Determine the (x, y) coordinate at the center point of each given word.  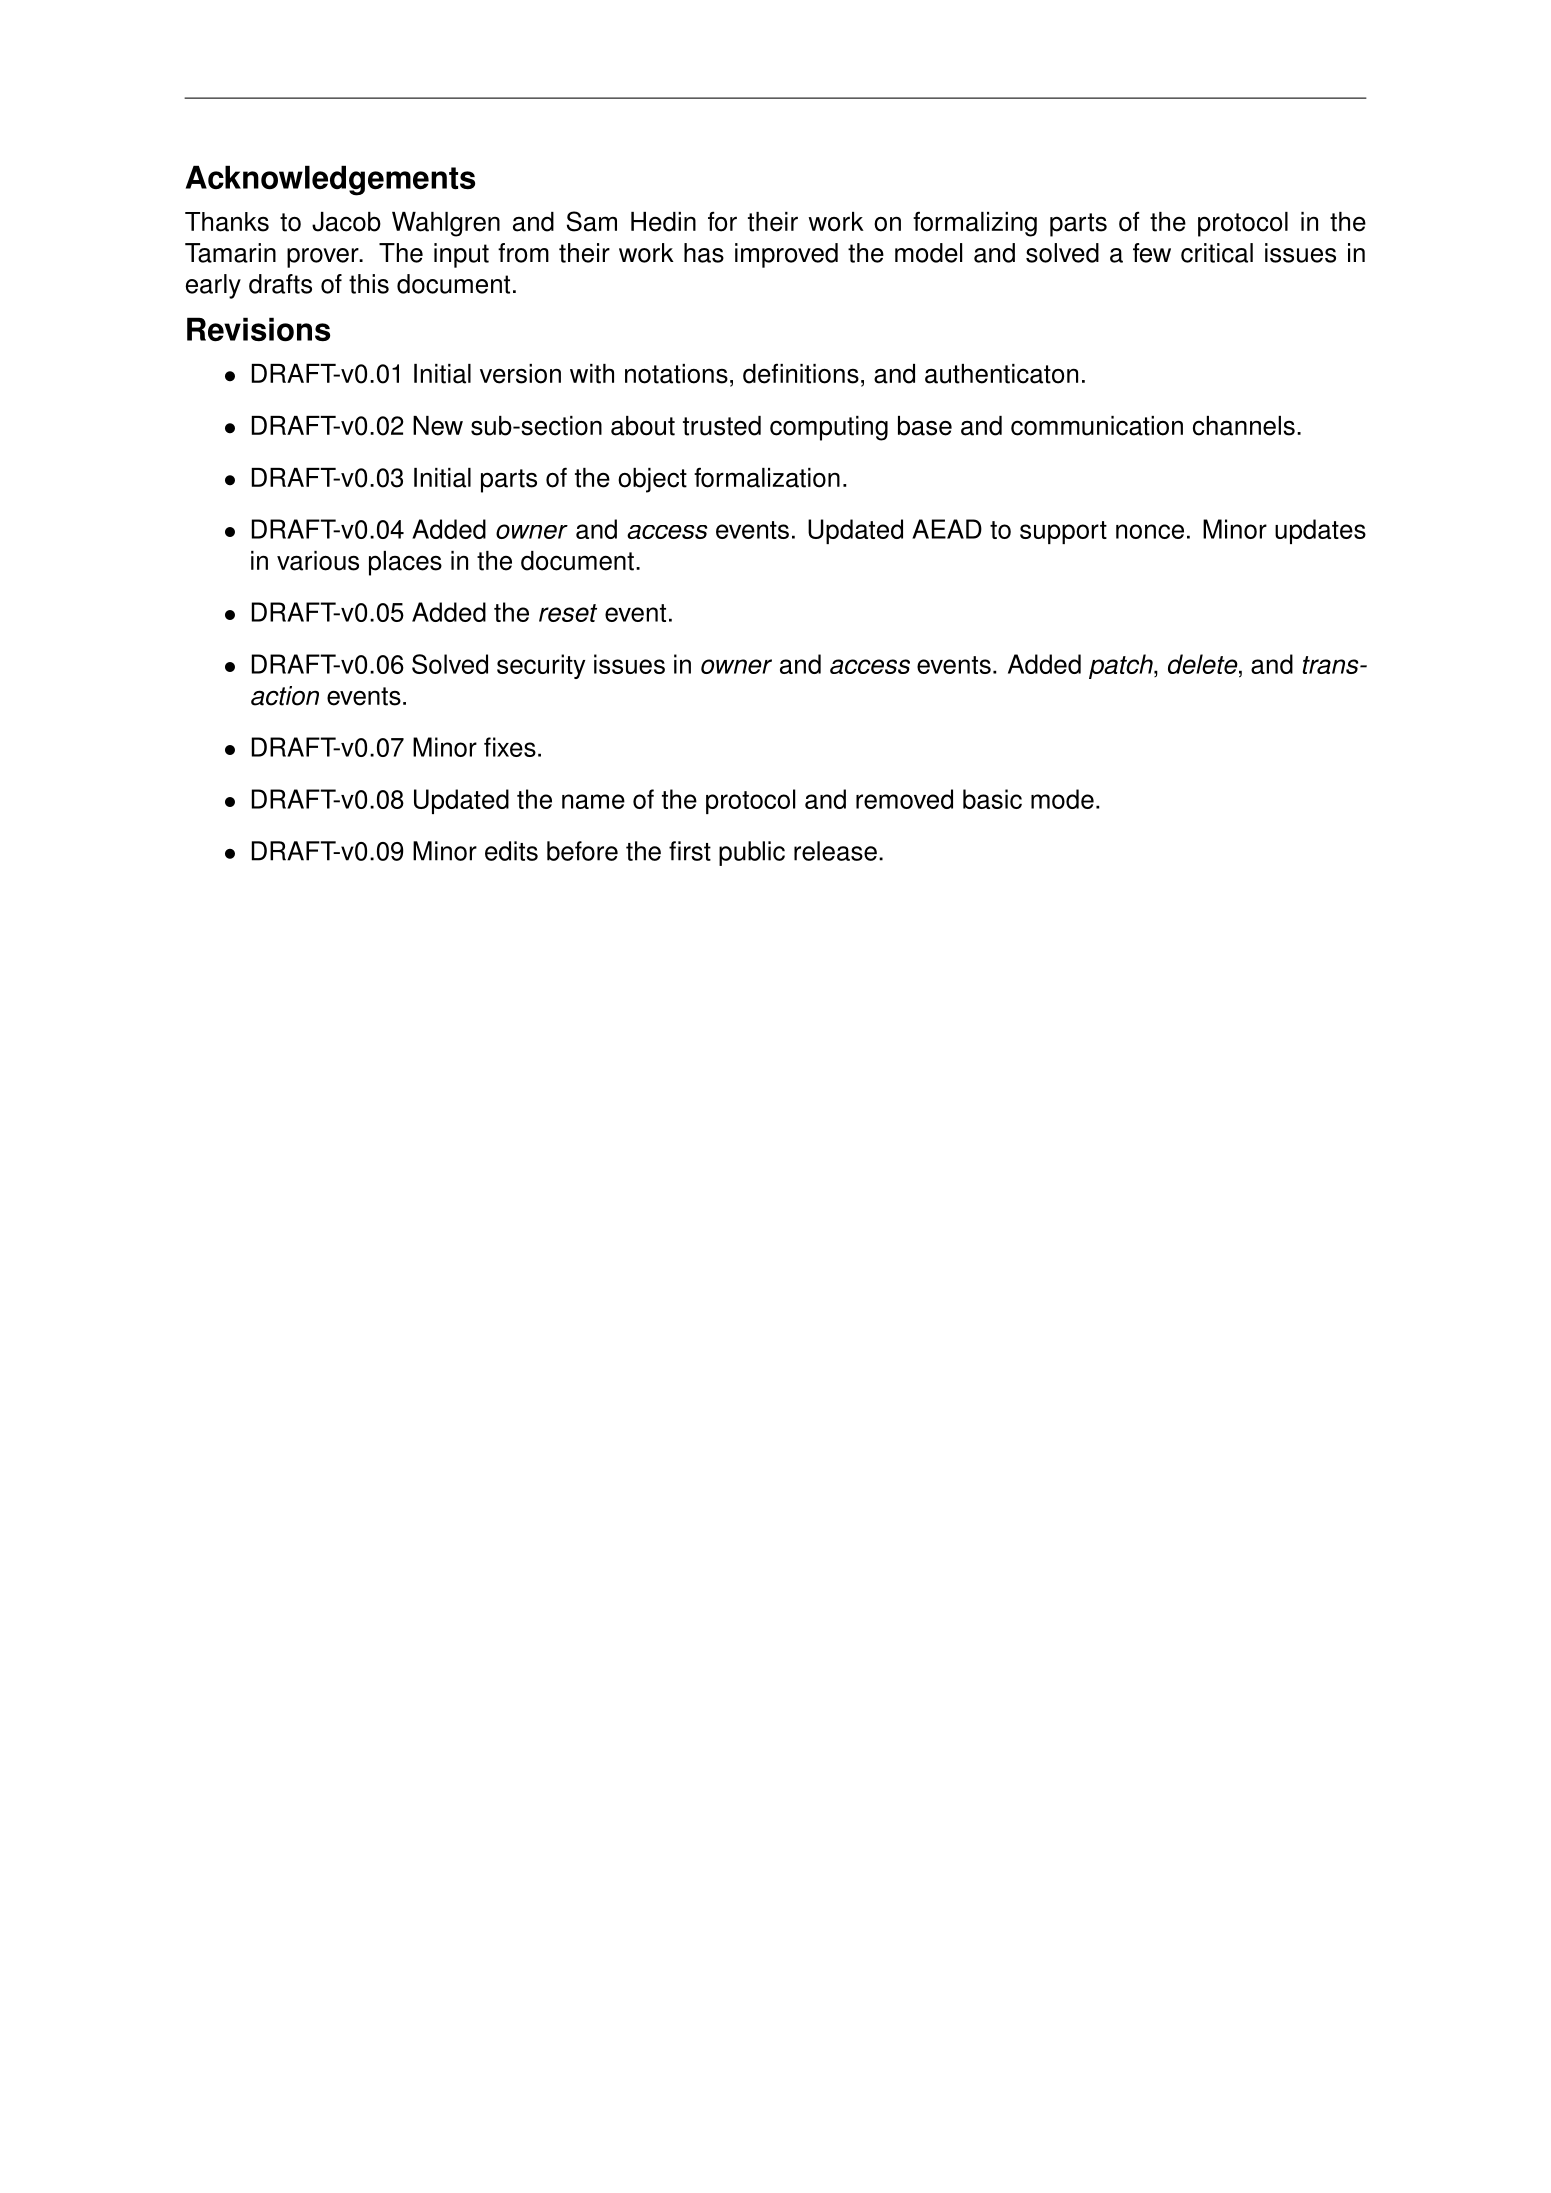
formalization (767, 477)
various (318, 561)
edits (511, 851)
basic (992, 799)
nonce (1150, 531)
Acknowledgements (330, 180)
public (752, 853)
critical (1217, 253)
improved (786, 255)
